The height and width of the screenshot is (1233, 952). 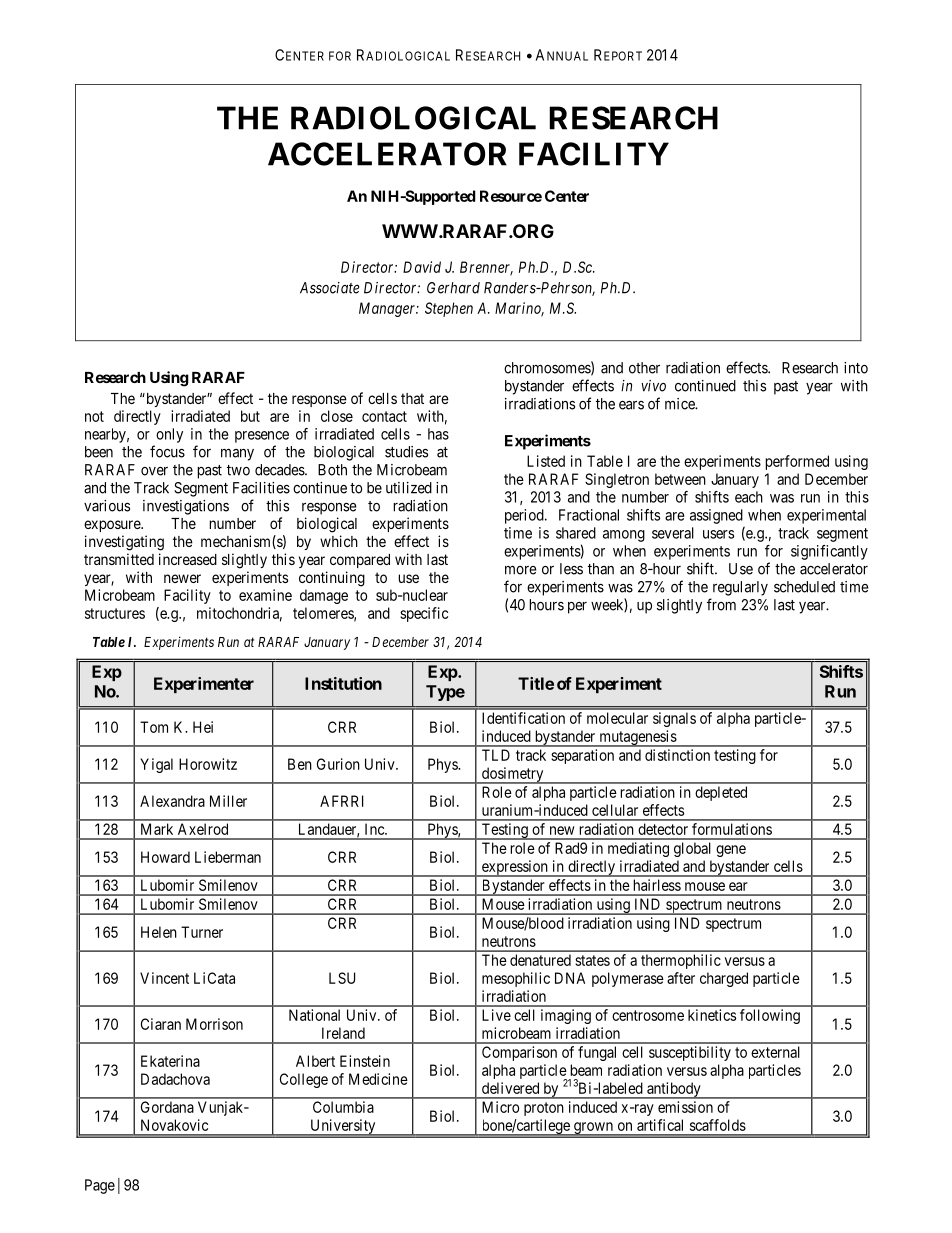 I want to click on into, so click(x=856, y=368).
